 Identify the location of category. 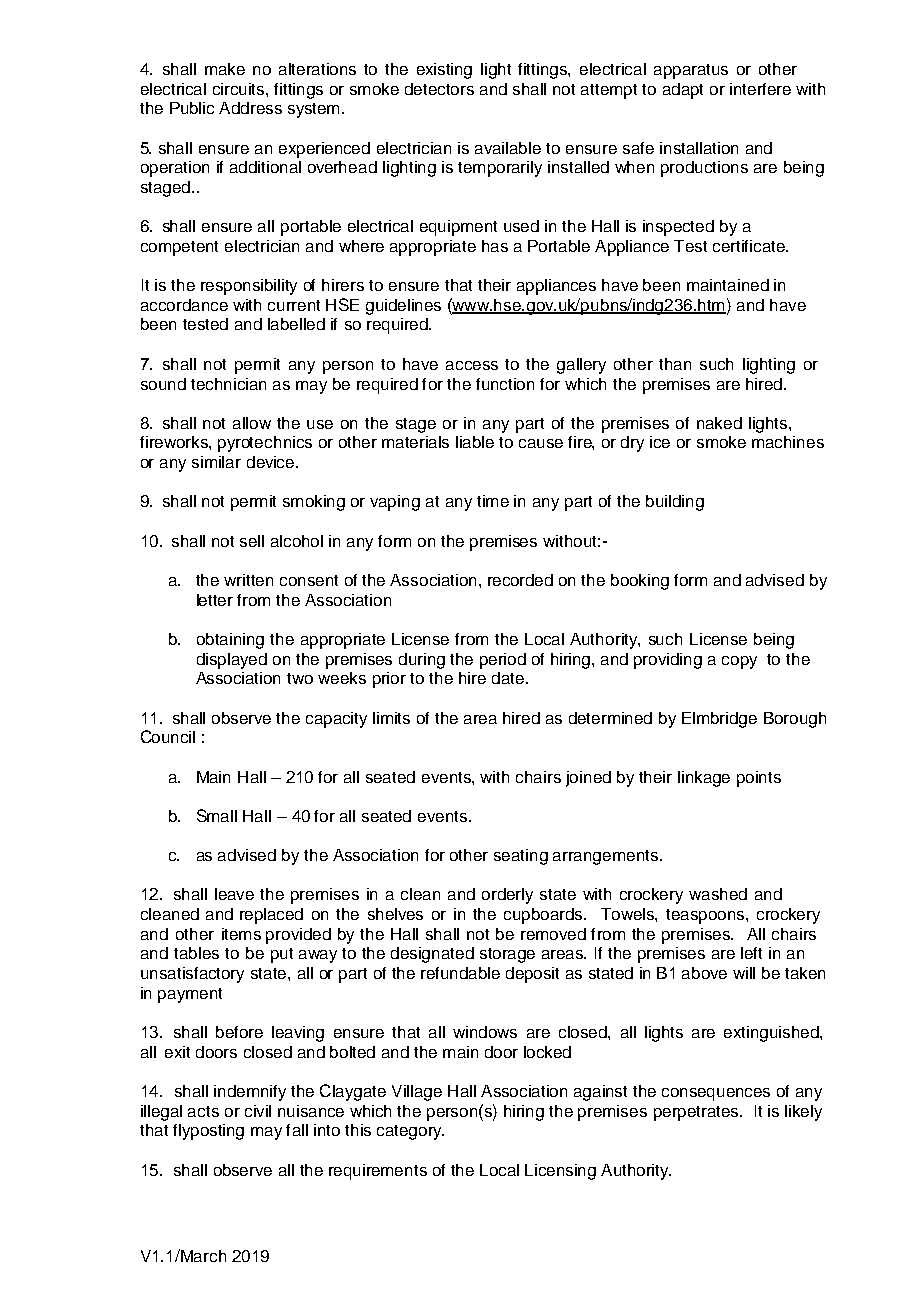
(410, 1132).
